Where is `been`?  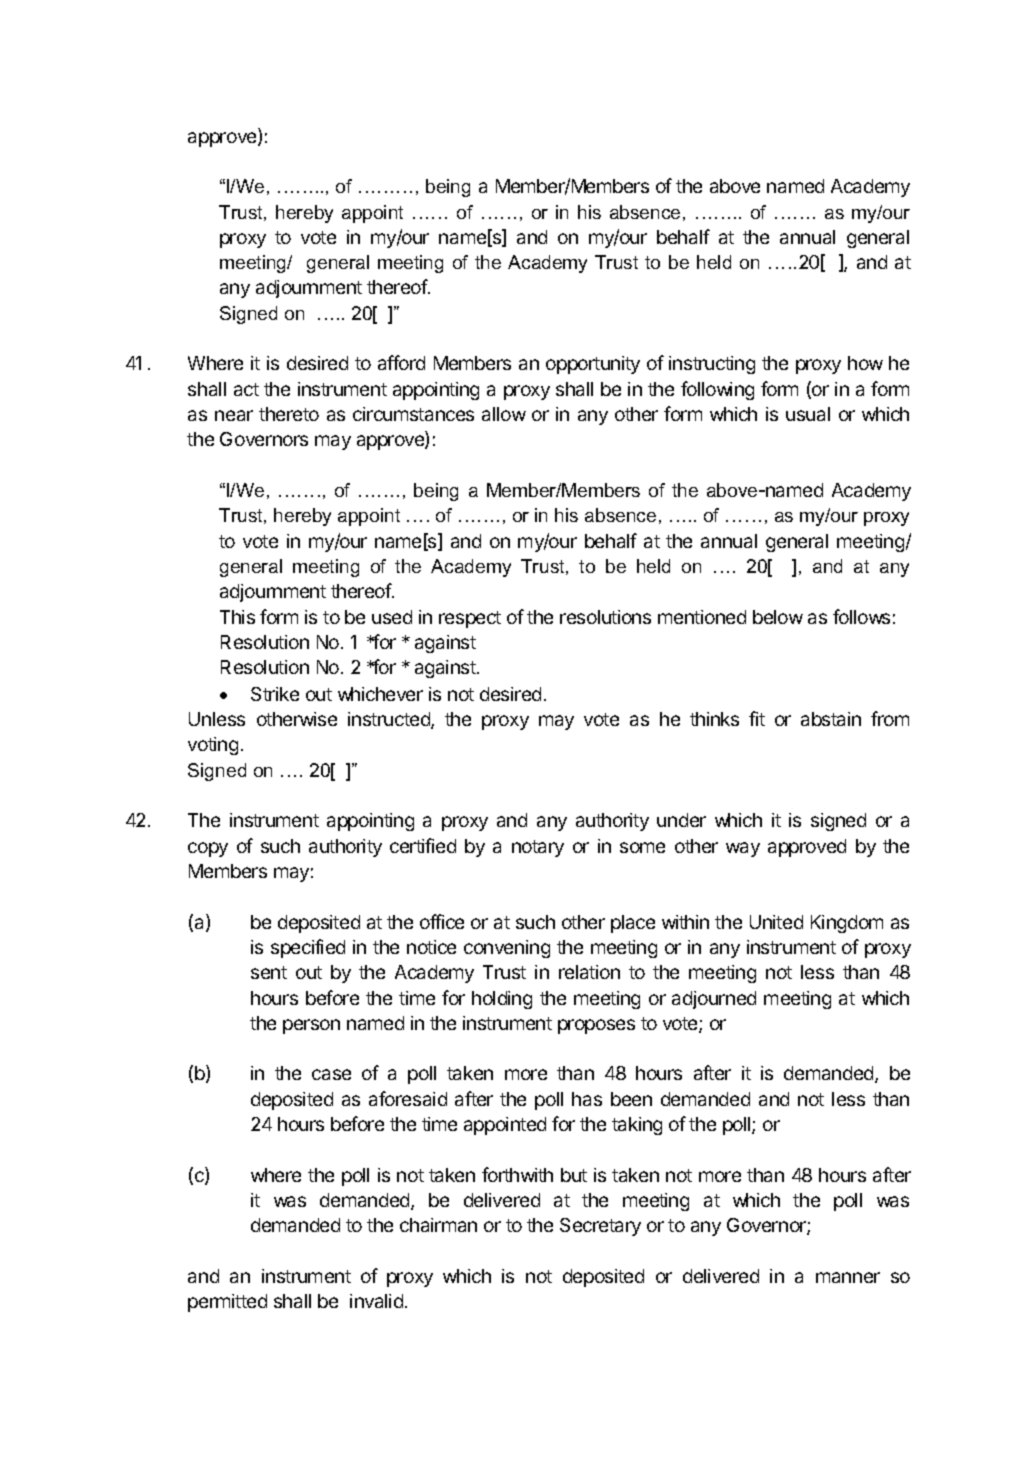
been is located at coordinates (631, 1099).
